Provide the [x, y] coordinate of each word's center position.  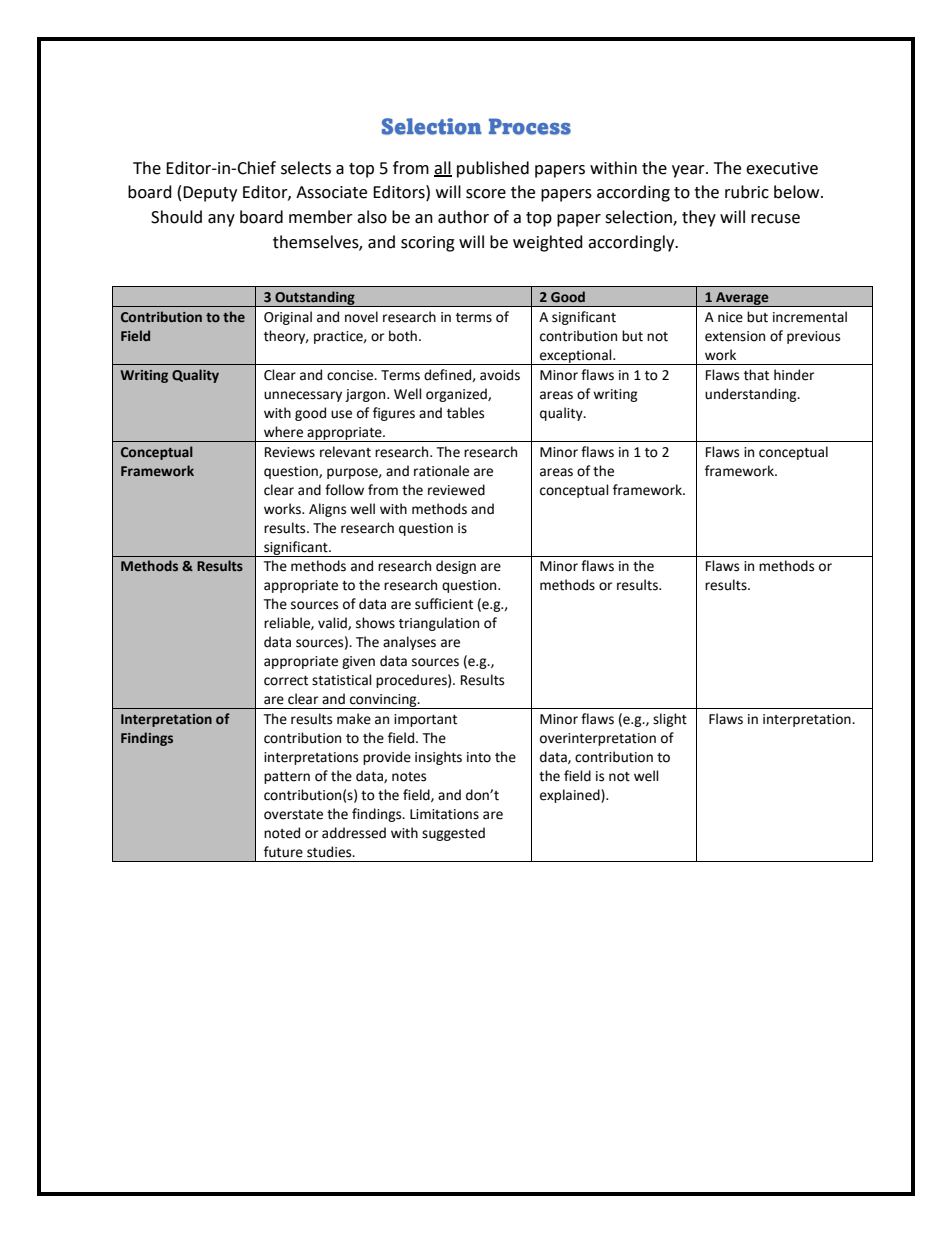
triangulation [439, 624]
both [403, 336]
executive [782, 168]
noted [282, 833]
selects [306, 168]
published [493, 169]
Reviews [290, 452]
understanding [752, 395]
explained [571, 796]
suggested [453, 834]
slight [670, 720]
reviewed [456, 490]
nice [730, 317]
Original [288, 318]
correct [286, 681]
